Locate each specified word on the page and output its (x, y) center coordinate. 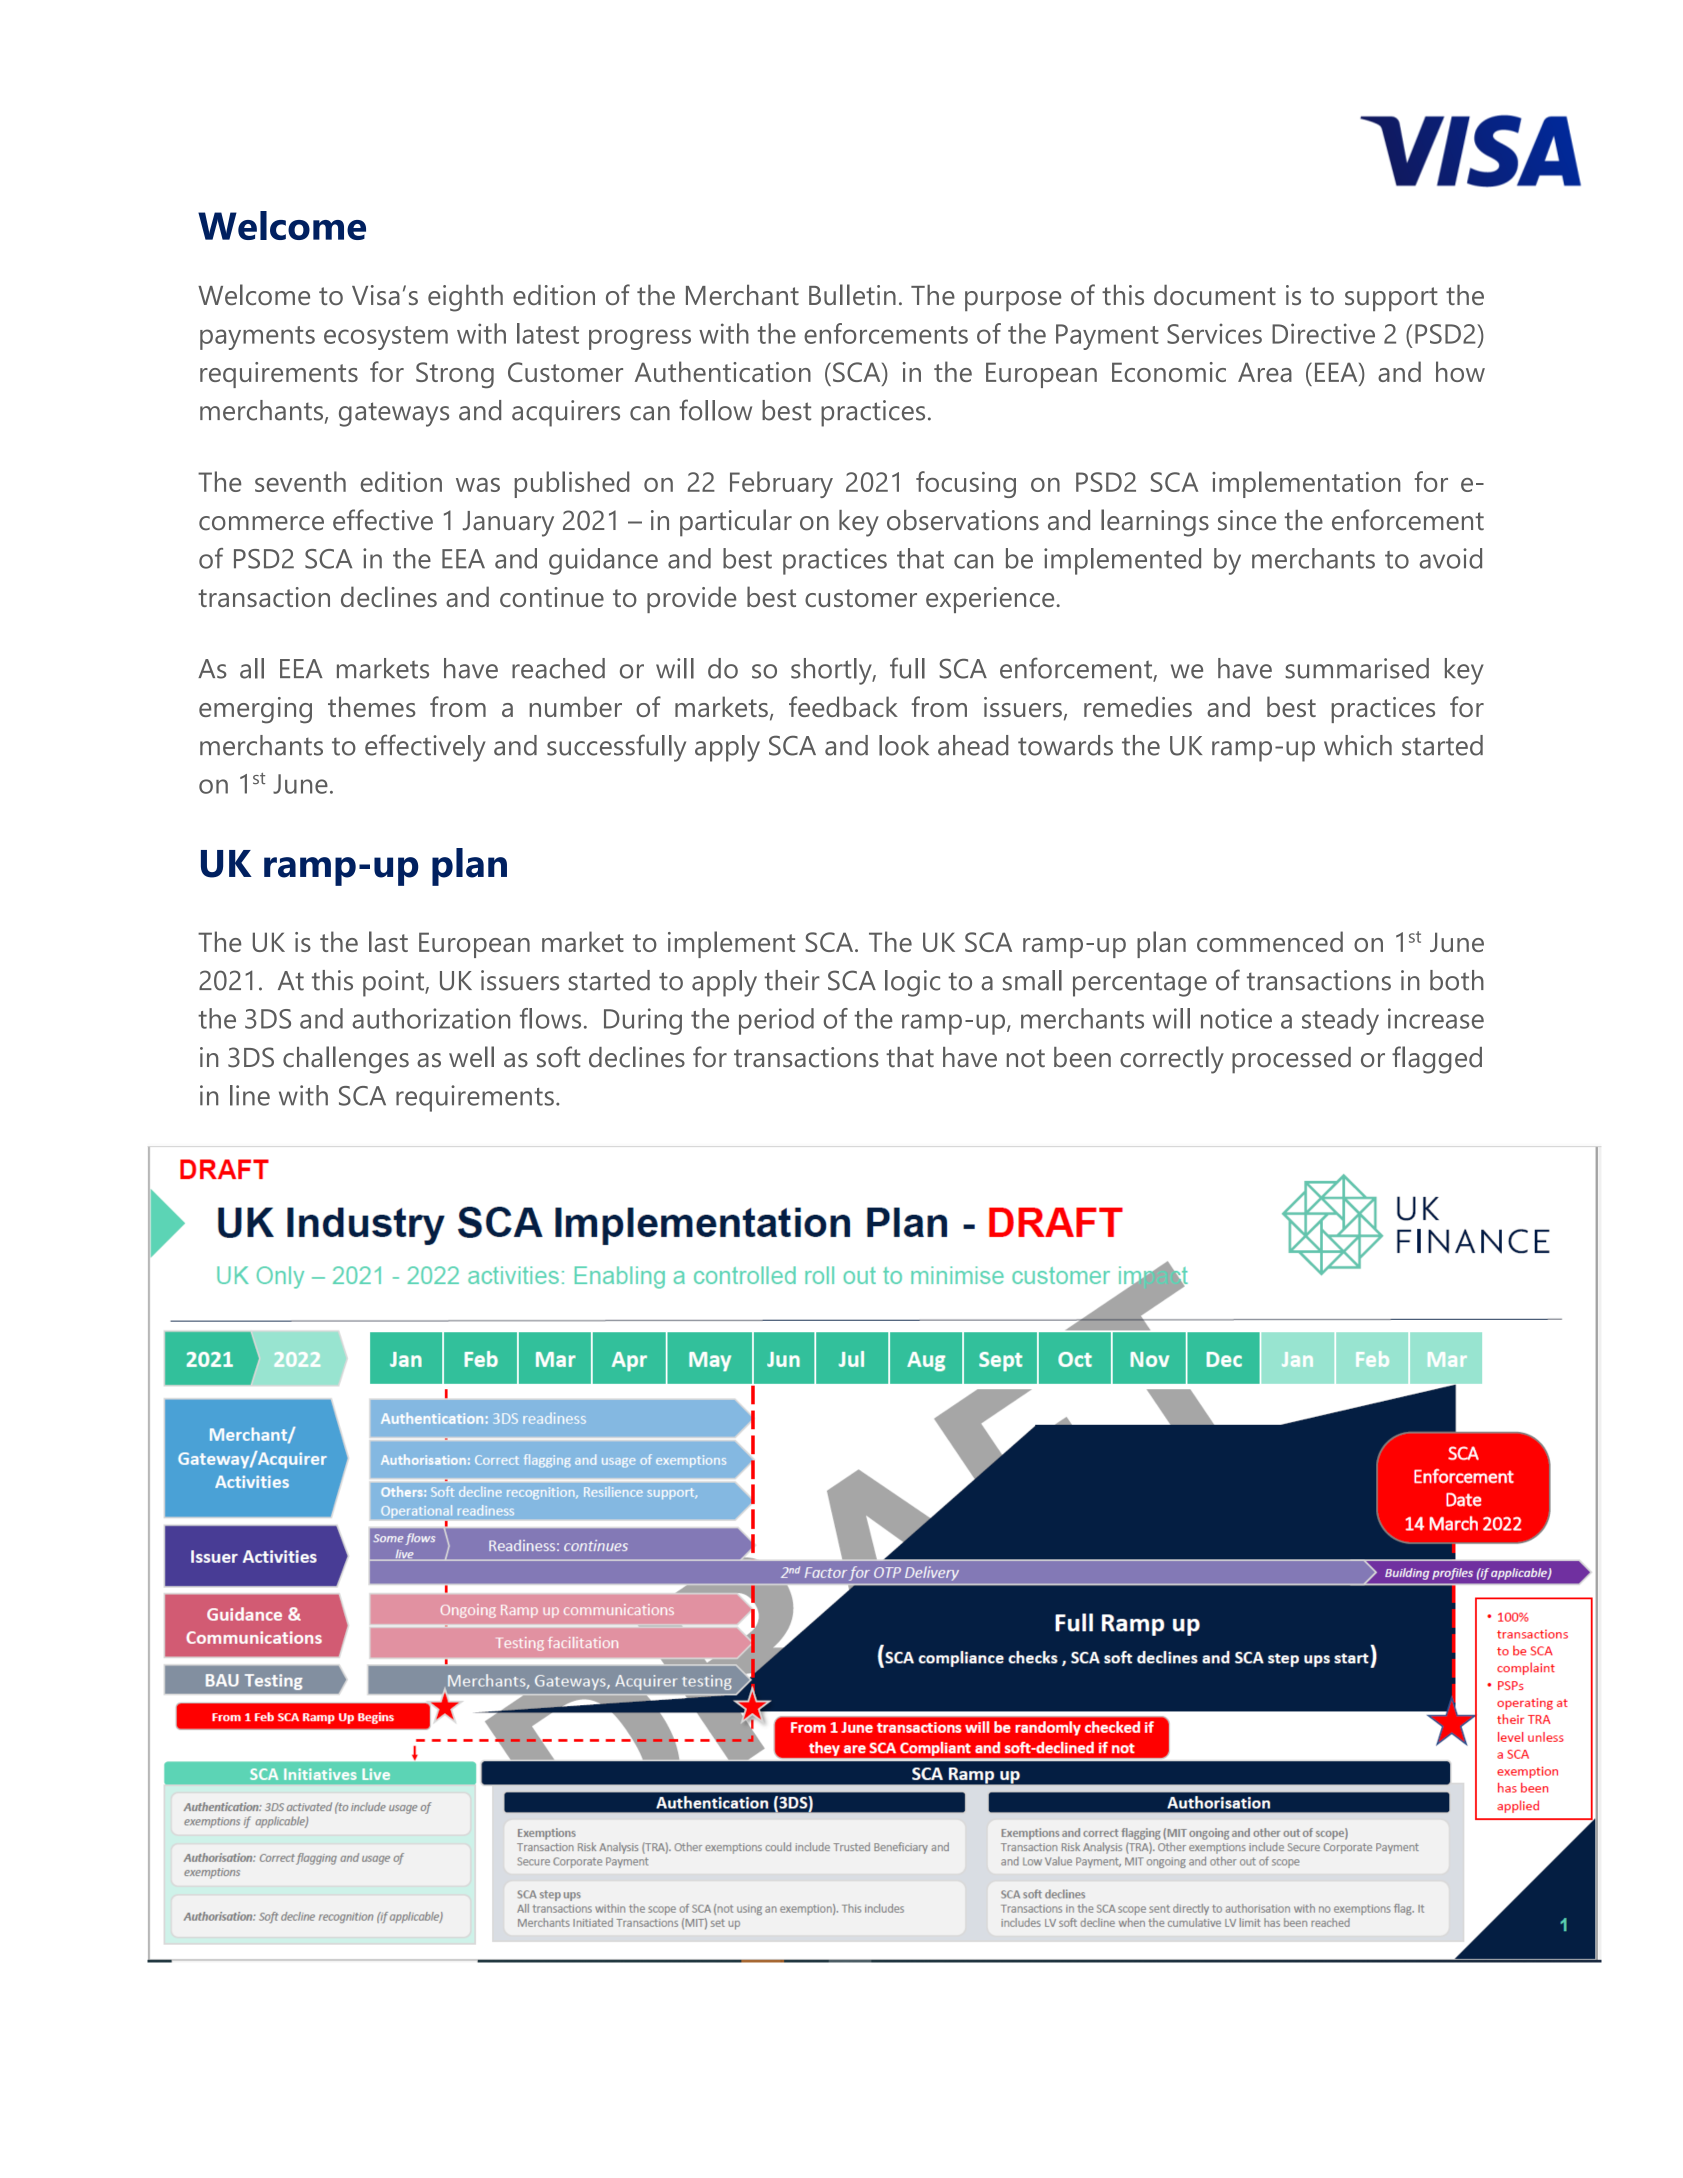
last (388, 941)
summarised (1357, 668)
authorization (431, 1018)
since (1247, 520)
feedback (843, 706)
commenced (1270, 941)
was (478, 485)
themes (372, 706)
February (781, 484)
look (904, 745)
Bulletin (852, 294)
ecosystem (386, 338)
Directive (1323, 333)
